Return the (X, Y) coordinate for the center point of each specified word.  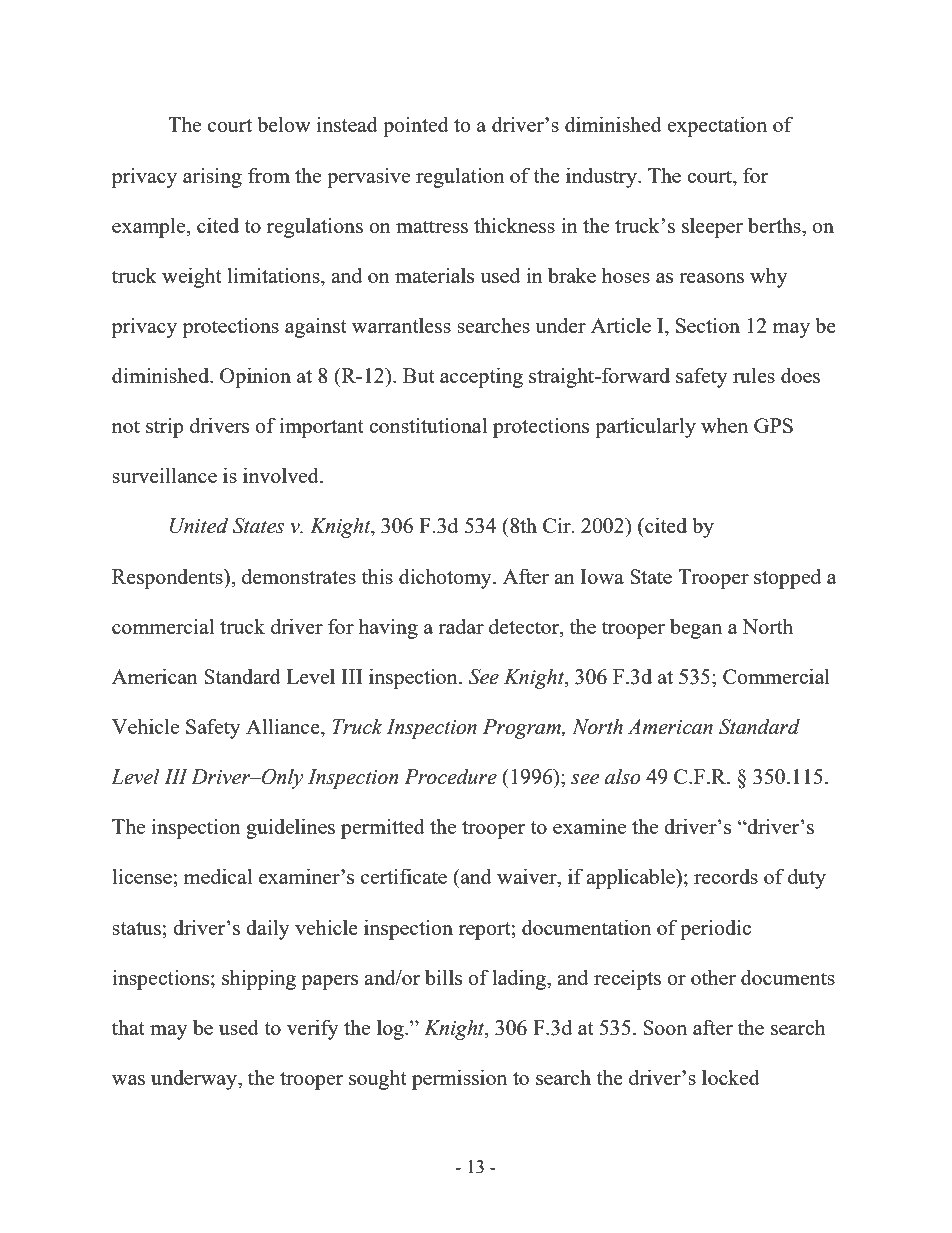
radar (461, 626)
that (128, 1027)
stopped (787, 578)
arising (212, 177)
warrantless (401, 325)
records (726, 876)
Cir (558, 525)
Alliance (284, 727)
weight (192, 277)
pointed (416, 126)
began (696, 628)
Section (708, 325)
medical (218, 876)
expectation (717, 126)
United (199, 525)
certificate (404, 876)
